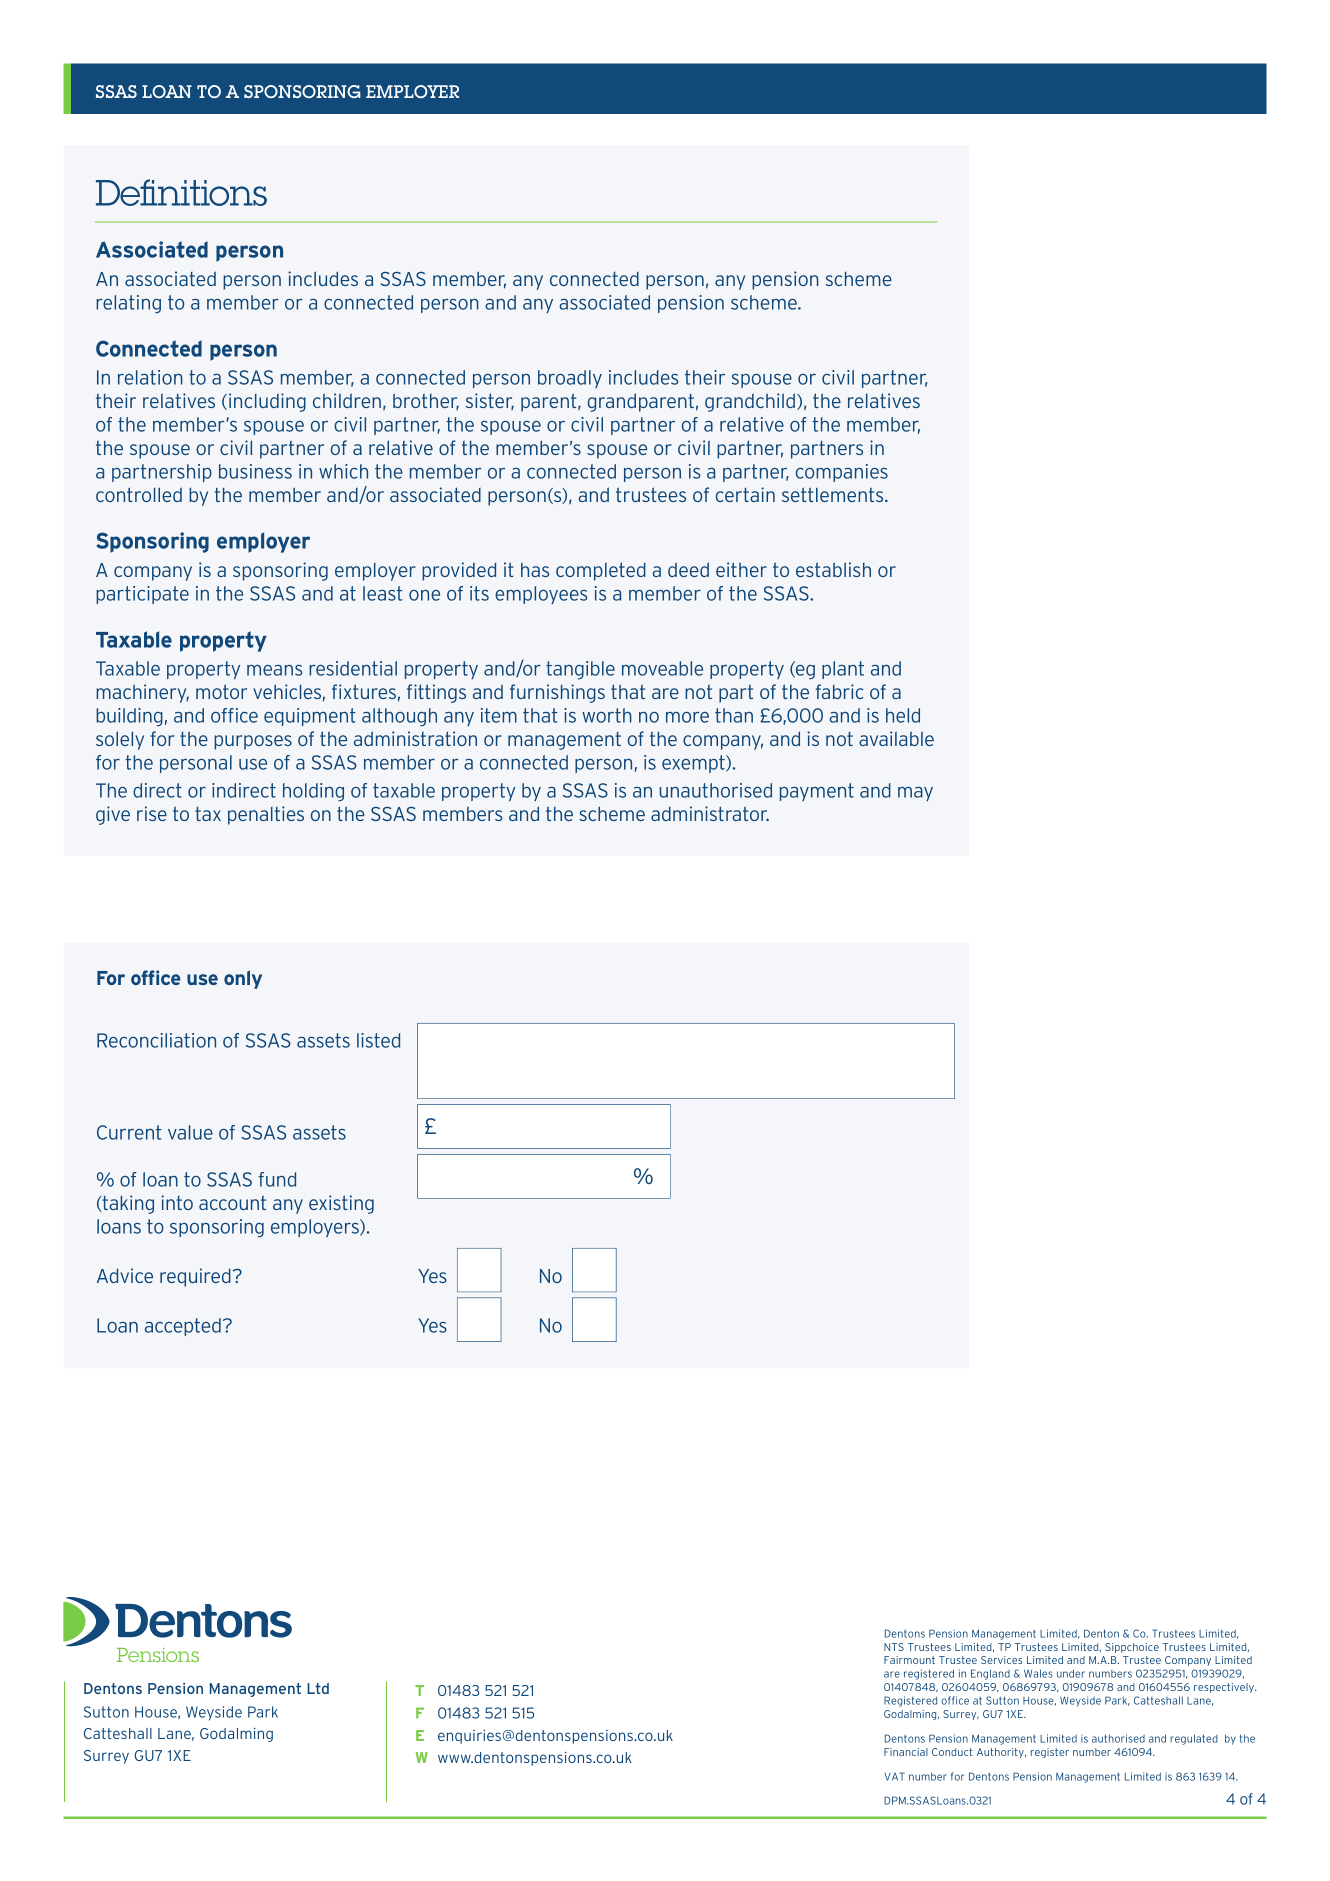 Image resolution: width=1330 pixels, height=1881 pixels. Describe the element at coordinates (181, 192) in the document. I see `Definitions` at that location.
